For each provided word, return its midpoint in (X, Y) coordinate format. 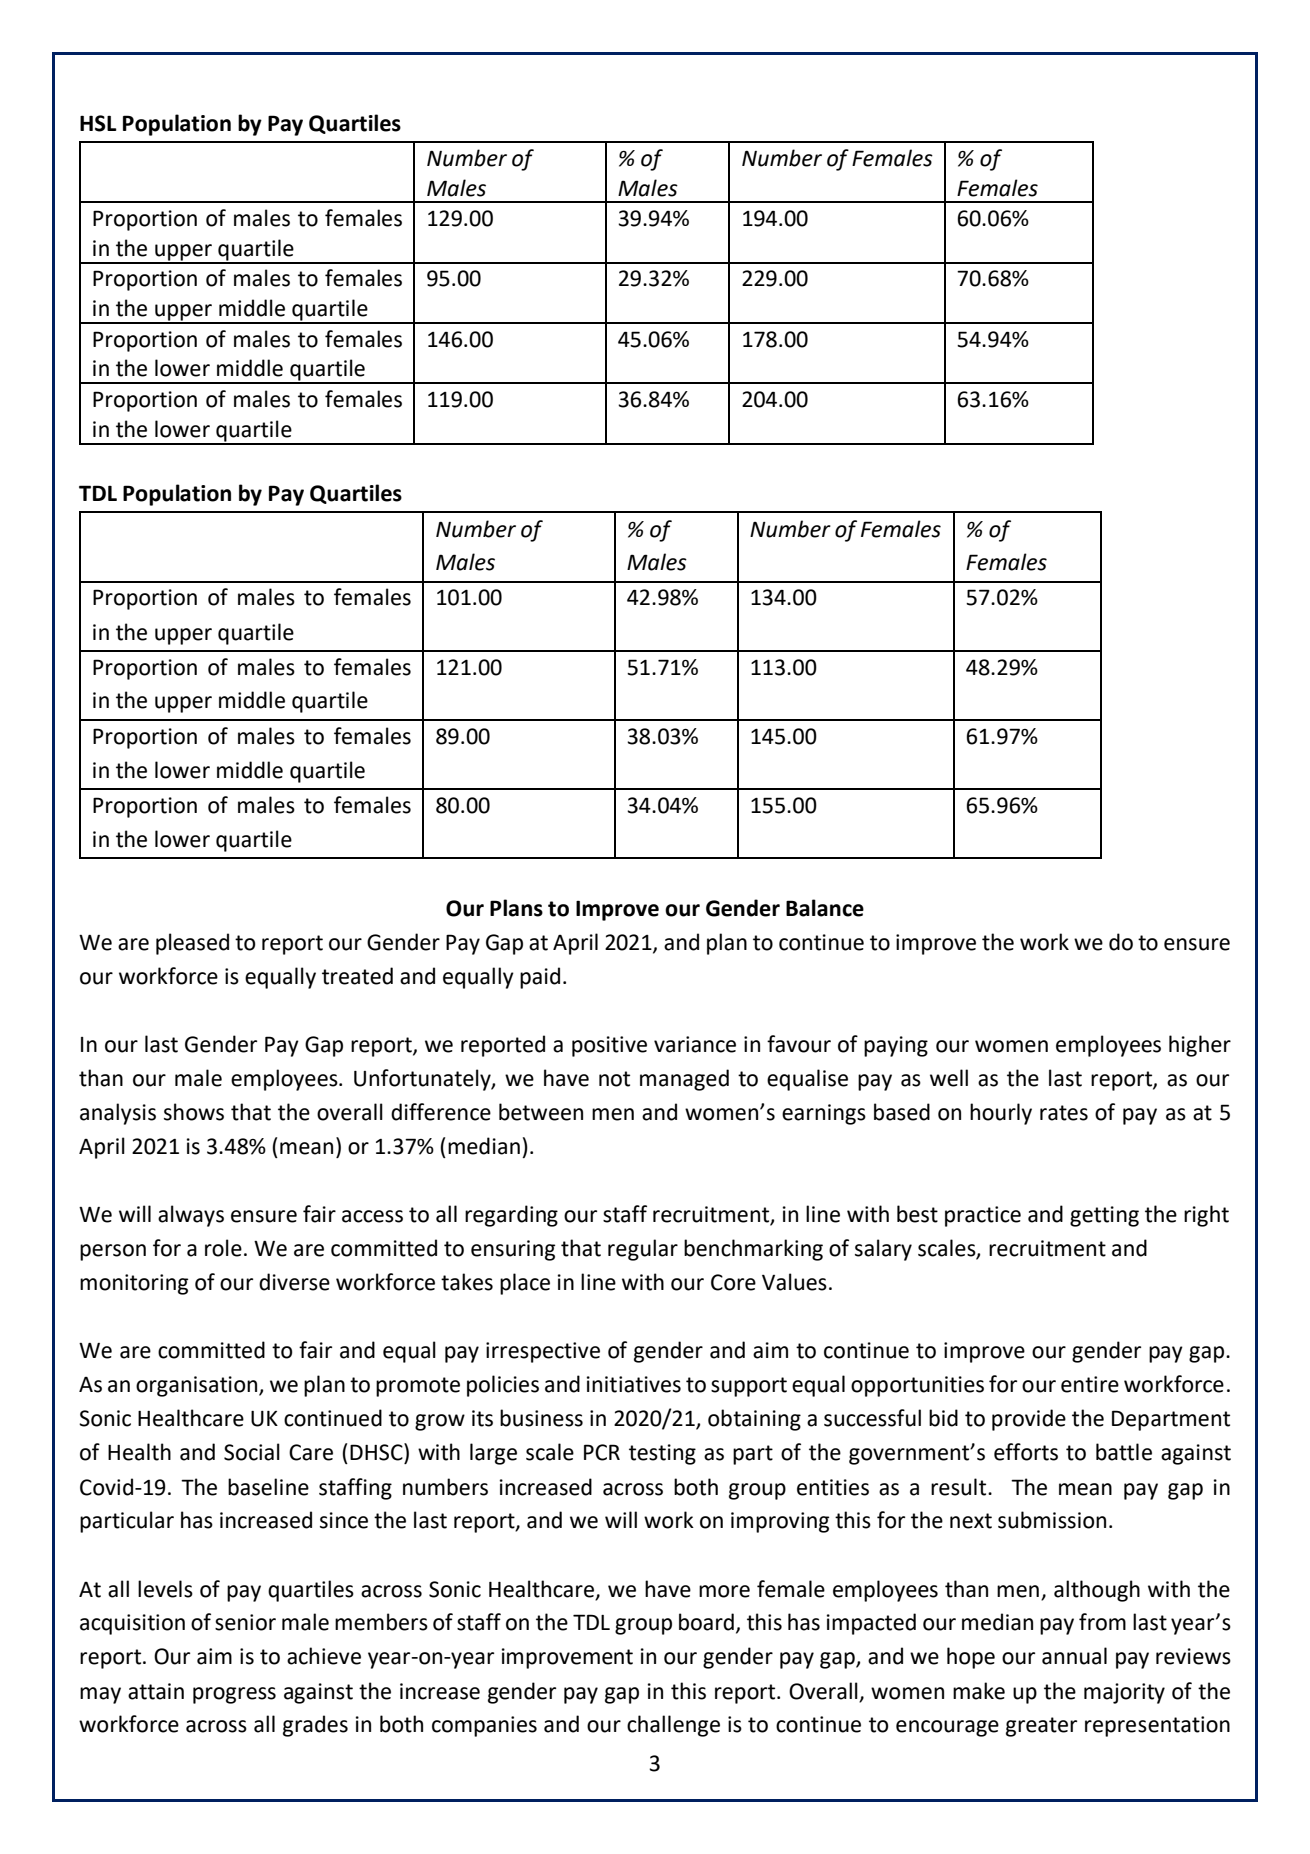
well (949, 1078)
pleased (192, 944)
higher (1200, 1046)
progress (234, 1695)
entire (1090, 1384)
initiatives (634, 1384)
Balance (825, 908)
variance (695, 1044)
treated (357, 976)
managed (684, 1080)
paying (896, 1046)
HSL (98, 123)
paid (540, 978)
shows (194, 1112)
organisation (198, 1386)
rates (1064, 1113)
